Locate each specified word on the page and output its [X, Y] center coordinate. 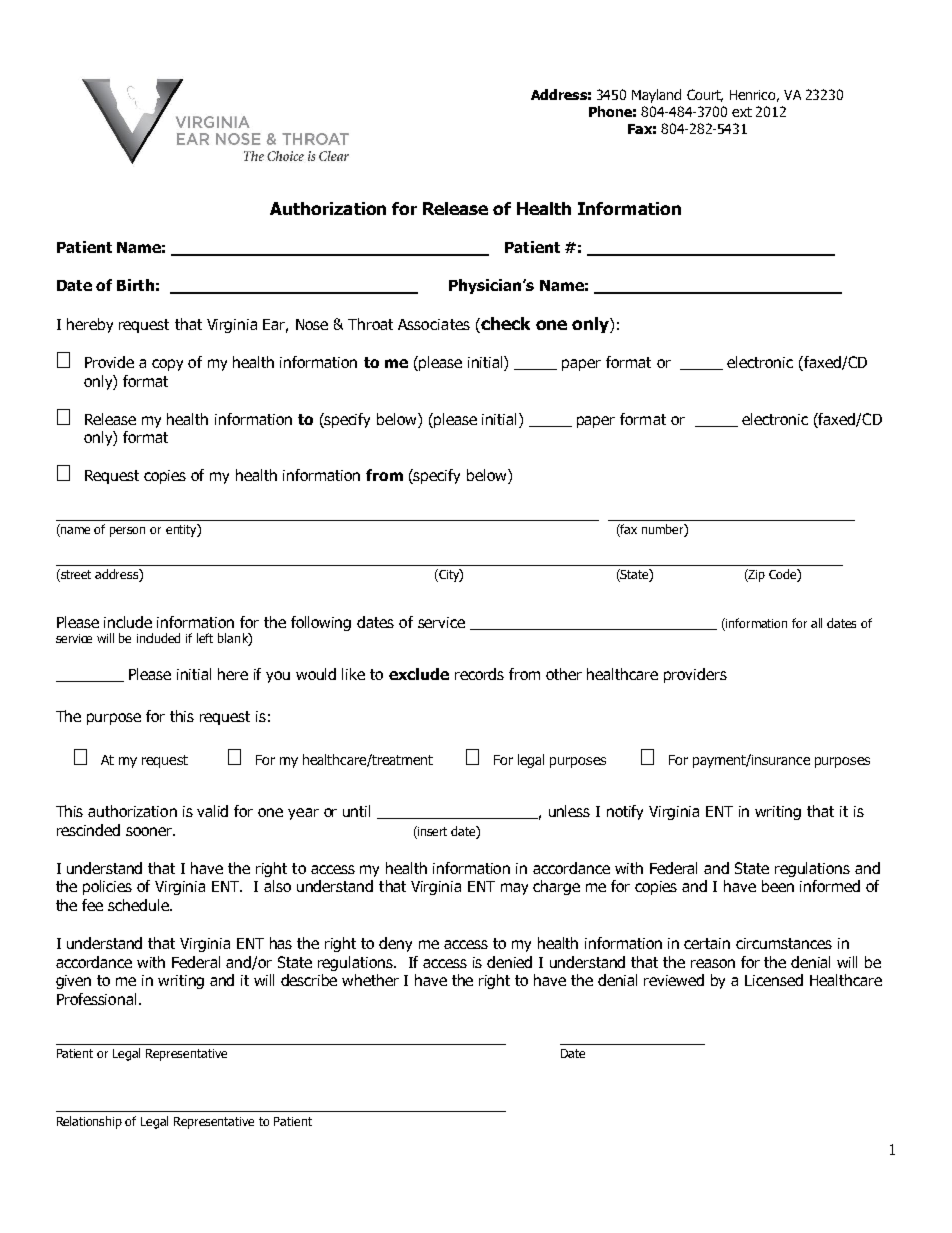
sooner [150, 831]
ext [742, 112]
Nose [312, 324]
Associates [434, 324]
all [816, 623]
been [778, 886]
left [205, 638]
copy [167, 365]
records [479, 674]
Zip [756, 575]
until [356, 811]
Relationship [89, 1122]
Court [705, 95]
